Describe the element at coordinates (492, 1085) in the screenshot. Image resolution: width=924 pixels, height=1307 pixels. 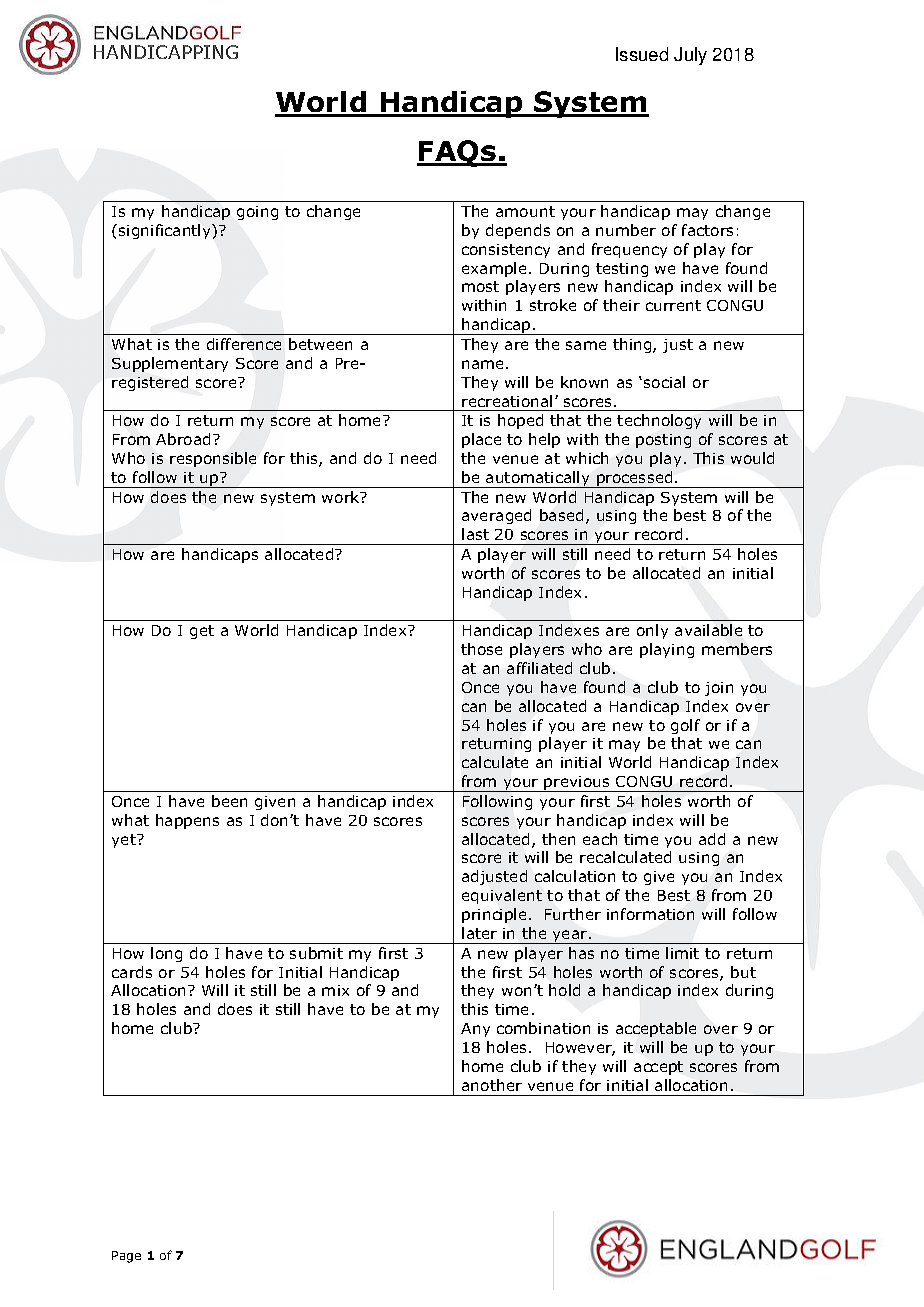
I see `another` at that location.
